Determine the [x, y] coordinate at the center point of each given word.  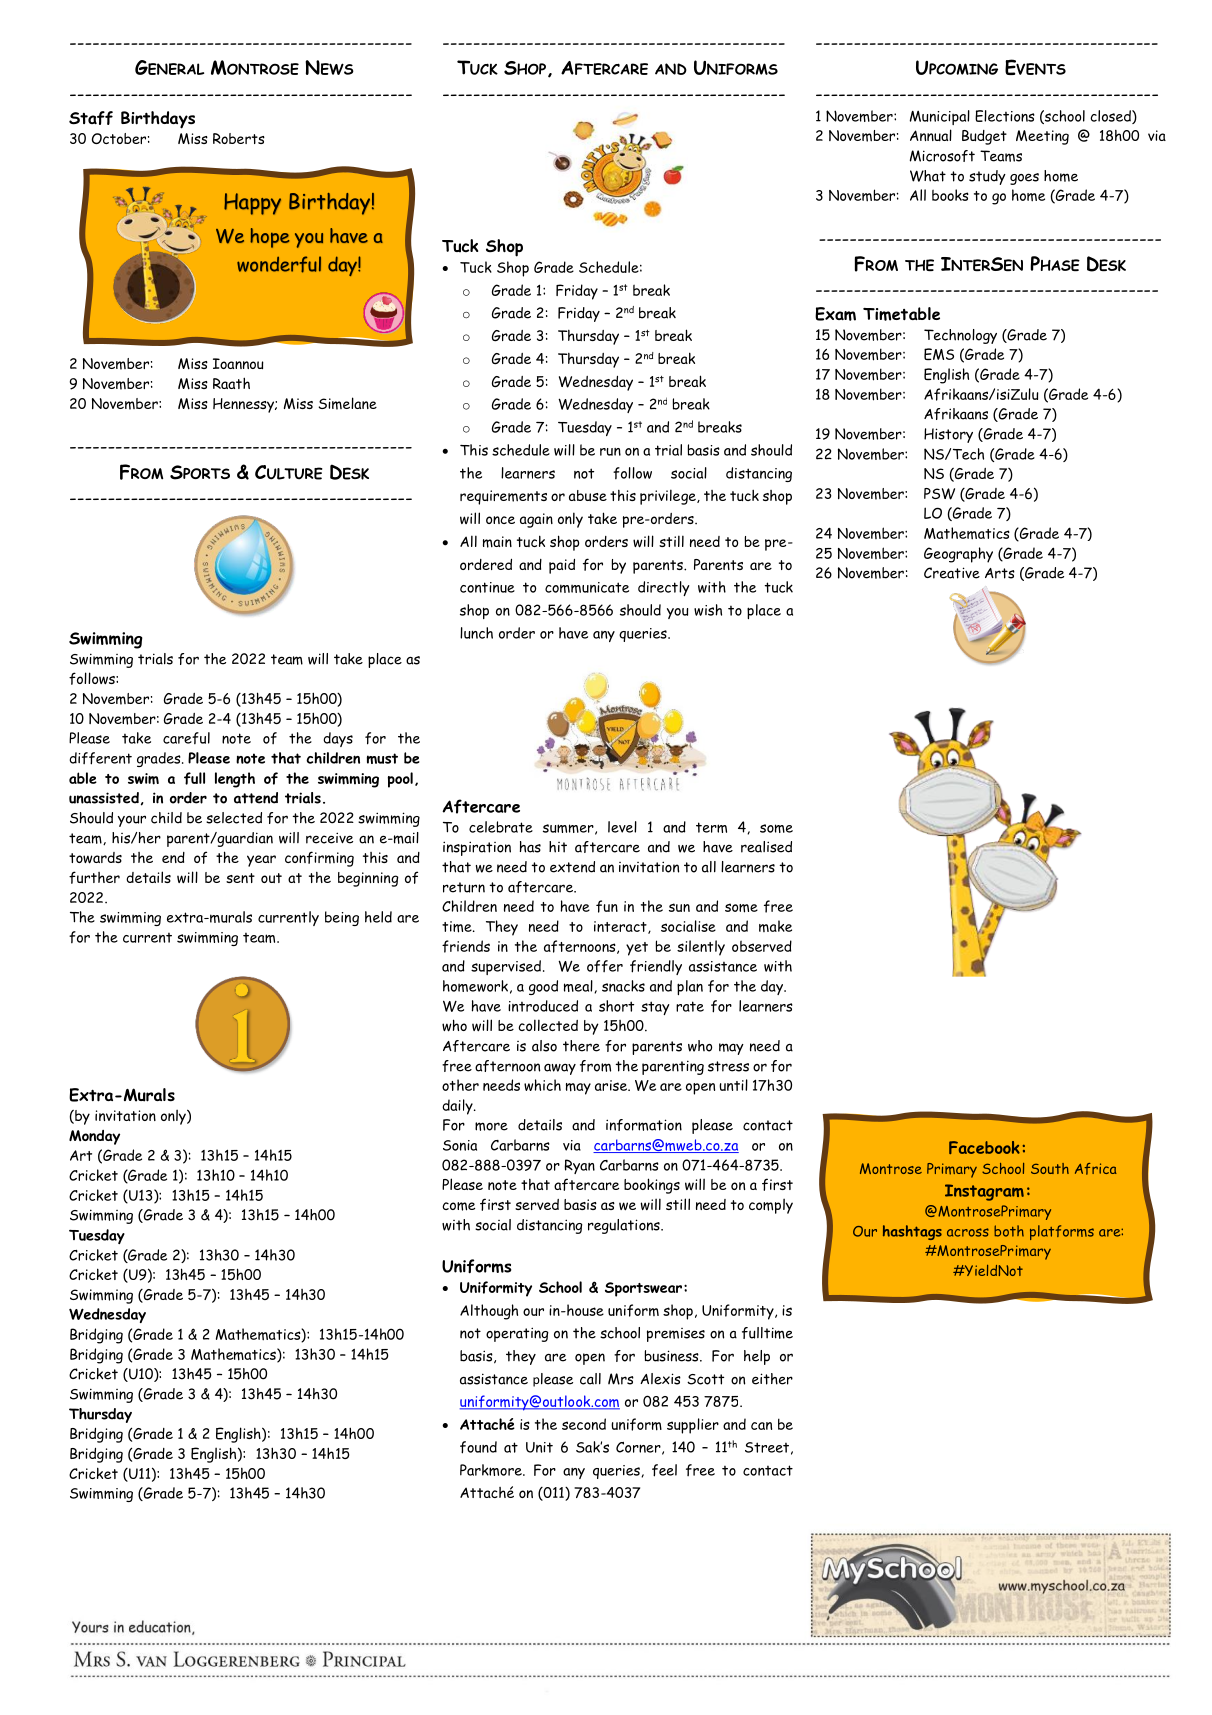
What [928, 176]
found [478, 1447]
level [622, 827]
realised [766, 847]
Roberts [239, 138]
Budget [984, 137]
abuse [588, 495]
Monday [94, 1137]
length [235, 780]
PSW [939, 494]
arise [612, 1085]
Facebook [984, 1147]
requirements [503, 497]
